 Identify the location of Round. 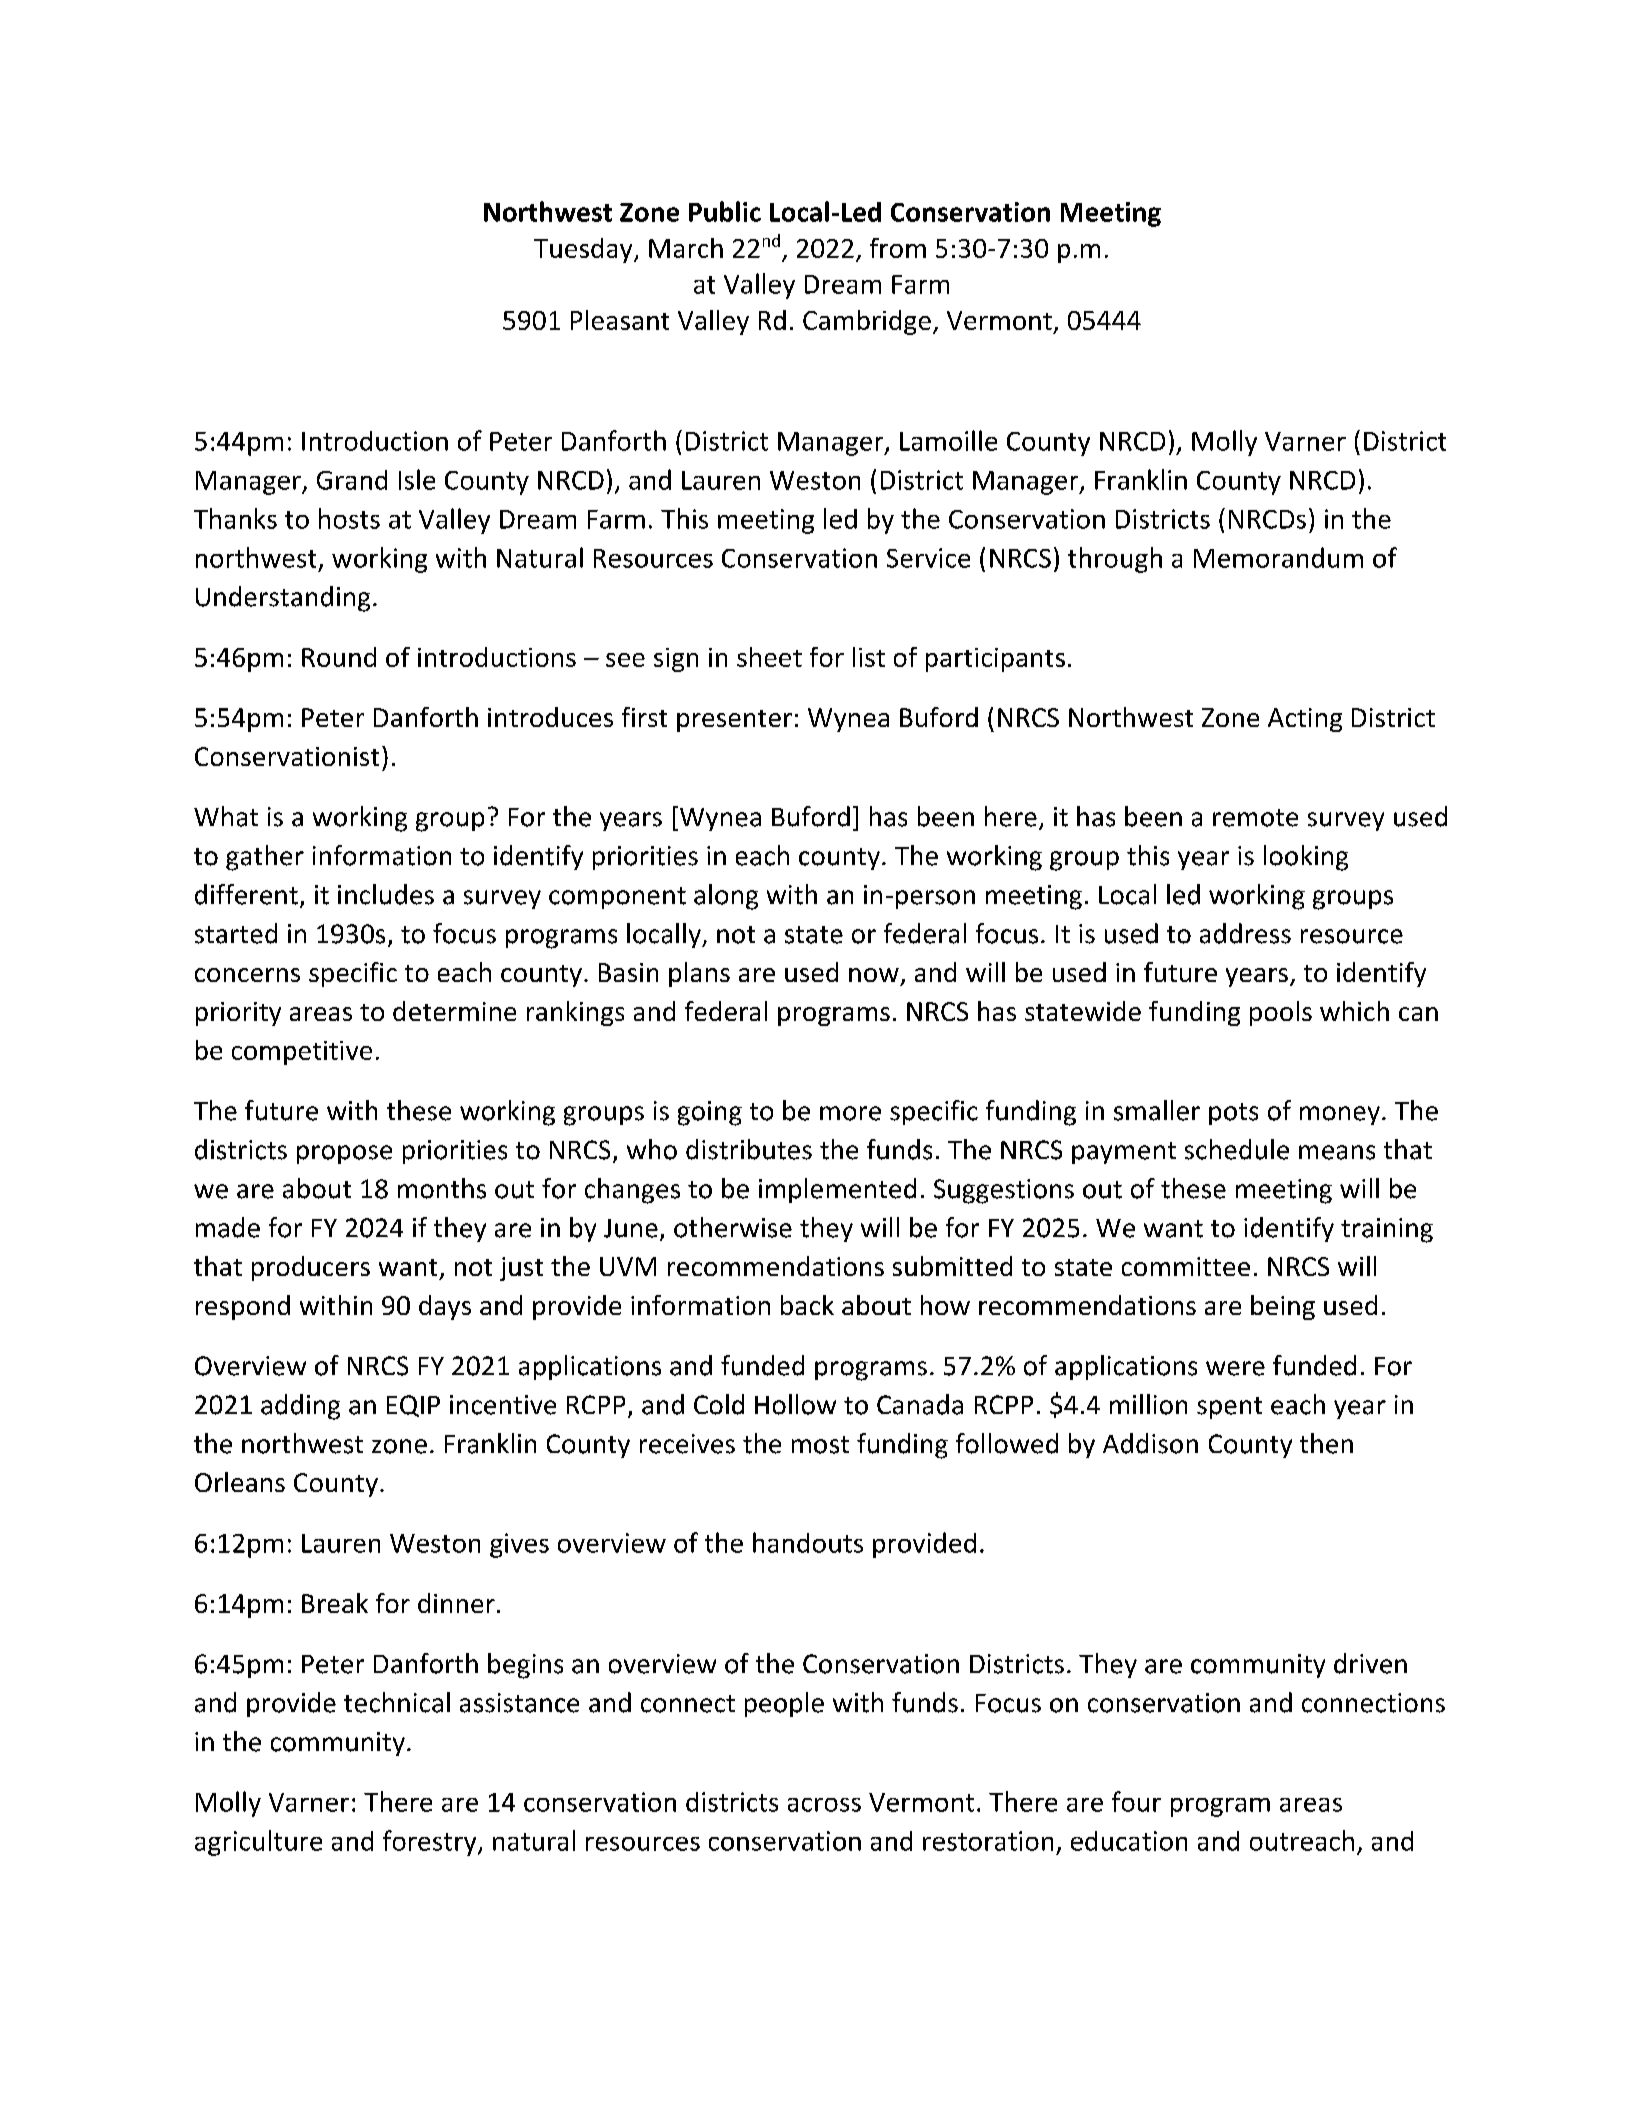
(339, 657).
